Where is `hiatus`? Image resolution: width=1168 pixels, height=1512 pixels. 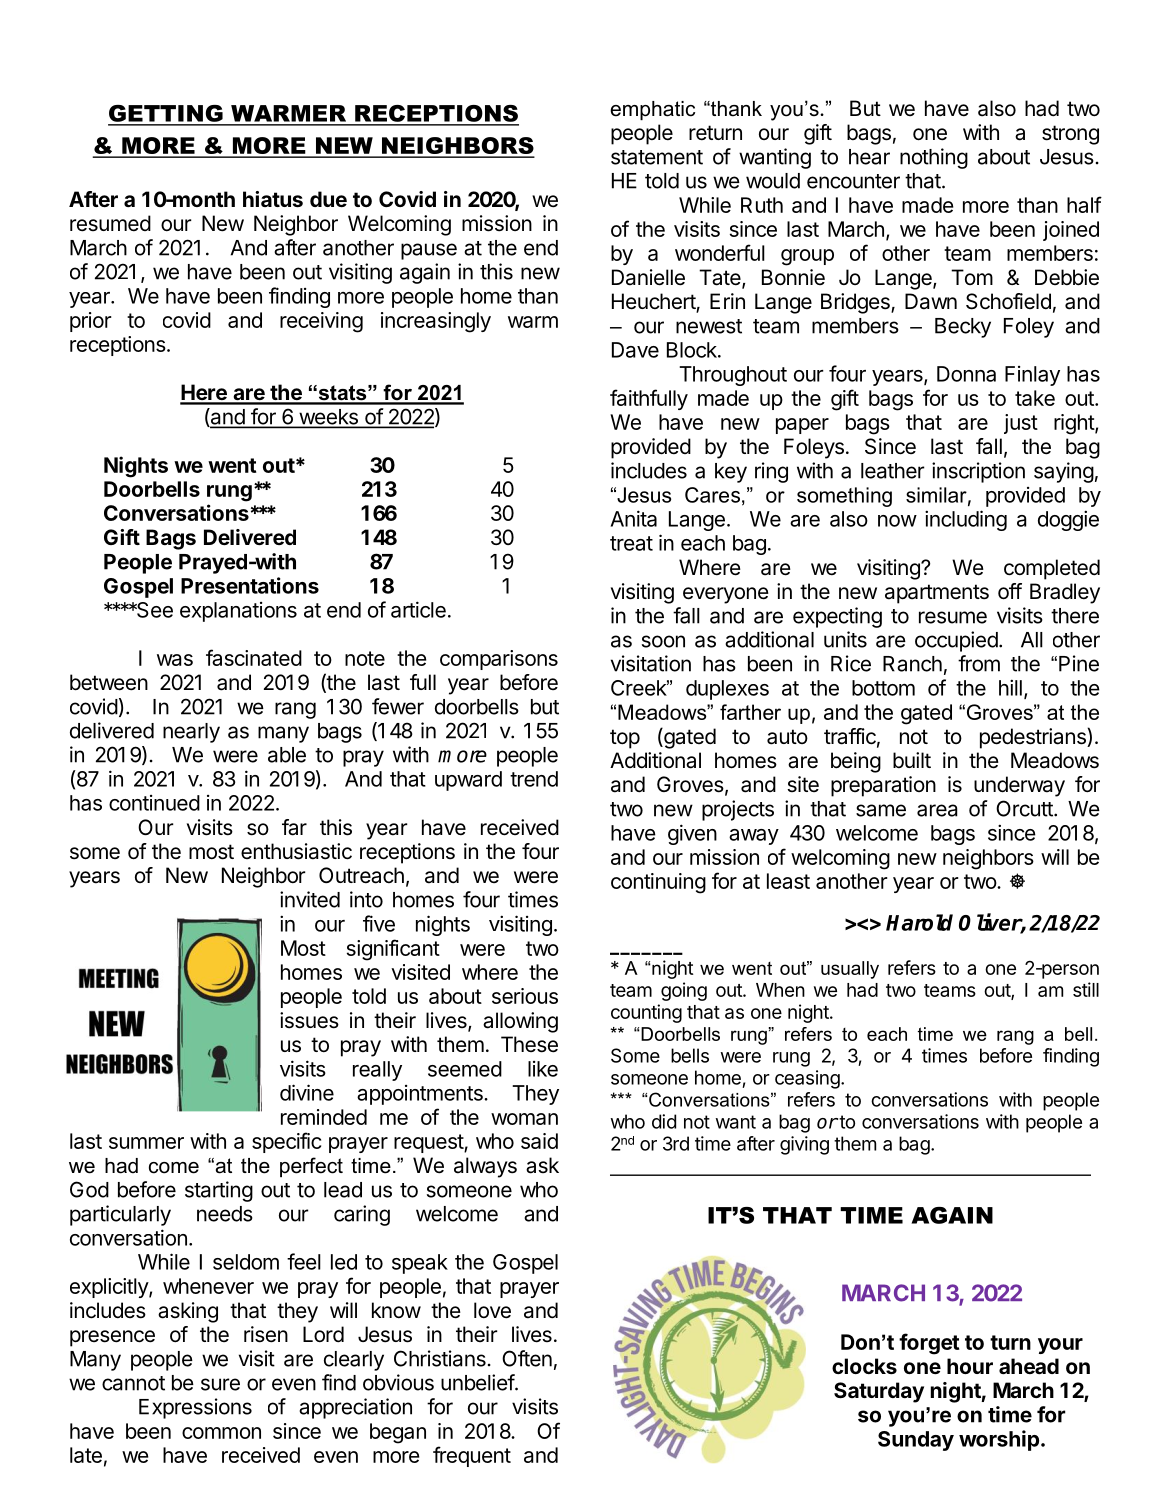 hiatus is located at coordinates (273, 199).
